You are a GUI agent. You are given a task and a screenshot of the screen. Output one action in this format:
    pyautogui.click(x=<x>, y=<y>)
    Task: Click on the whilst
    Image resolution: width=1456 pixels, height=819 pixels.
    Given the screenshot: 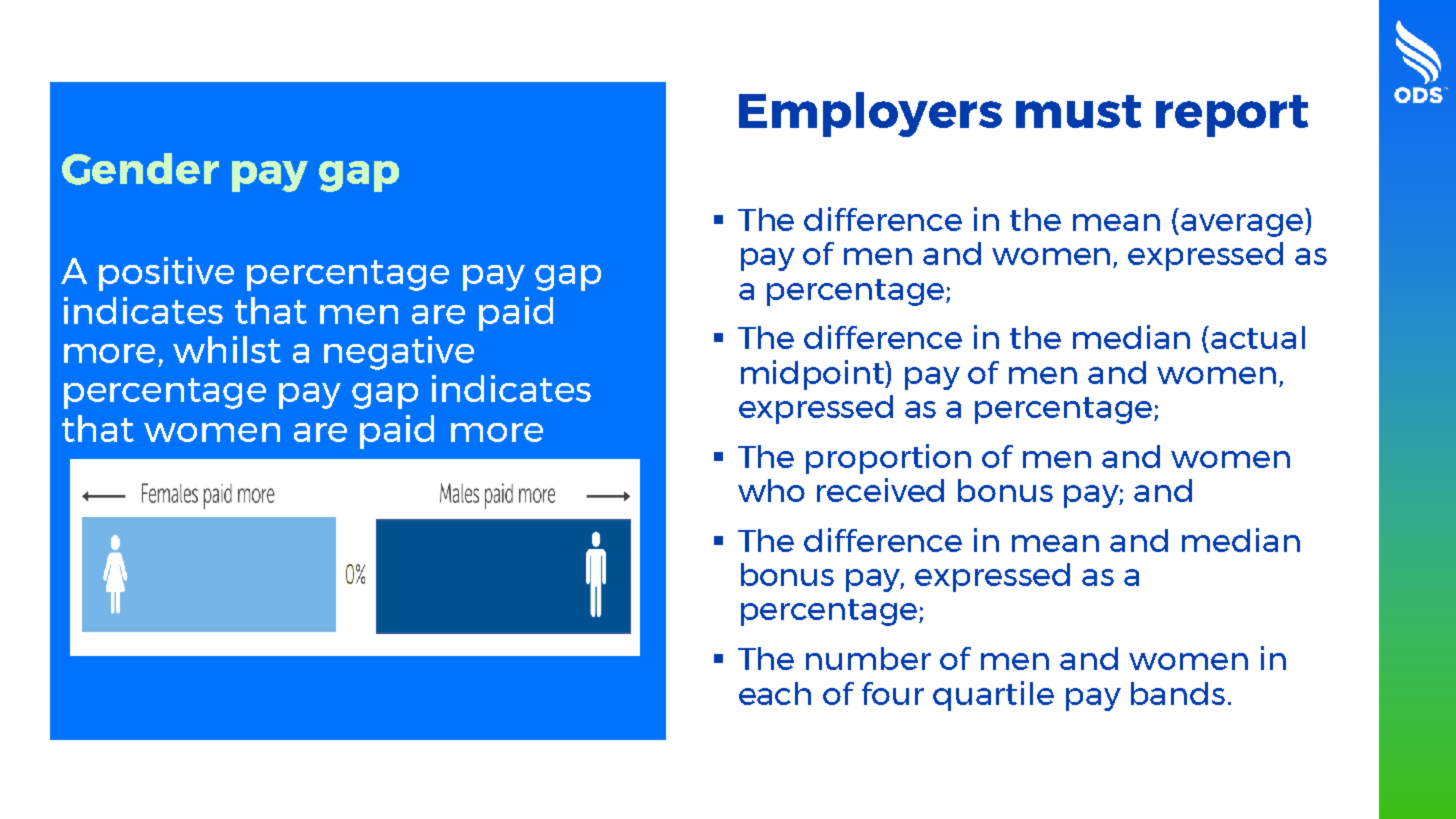 What is the action you would take?
    pyautogui.click(x=227, y=349)
